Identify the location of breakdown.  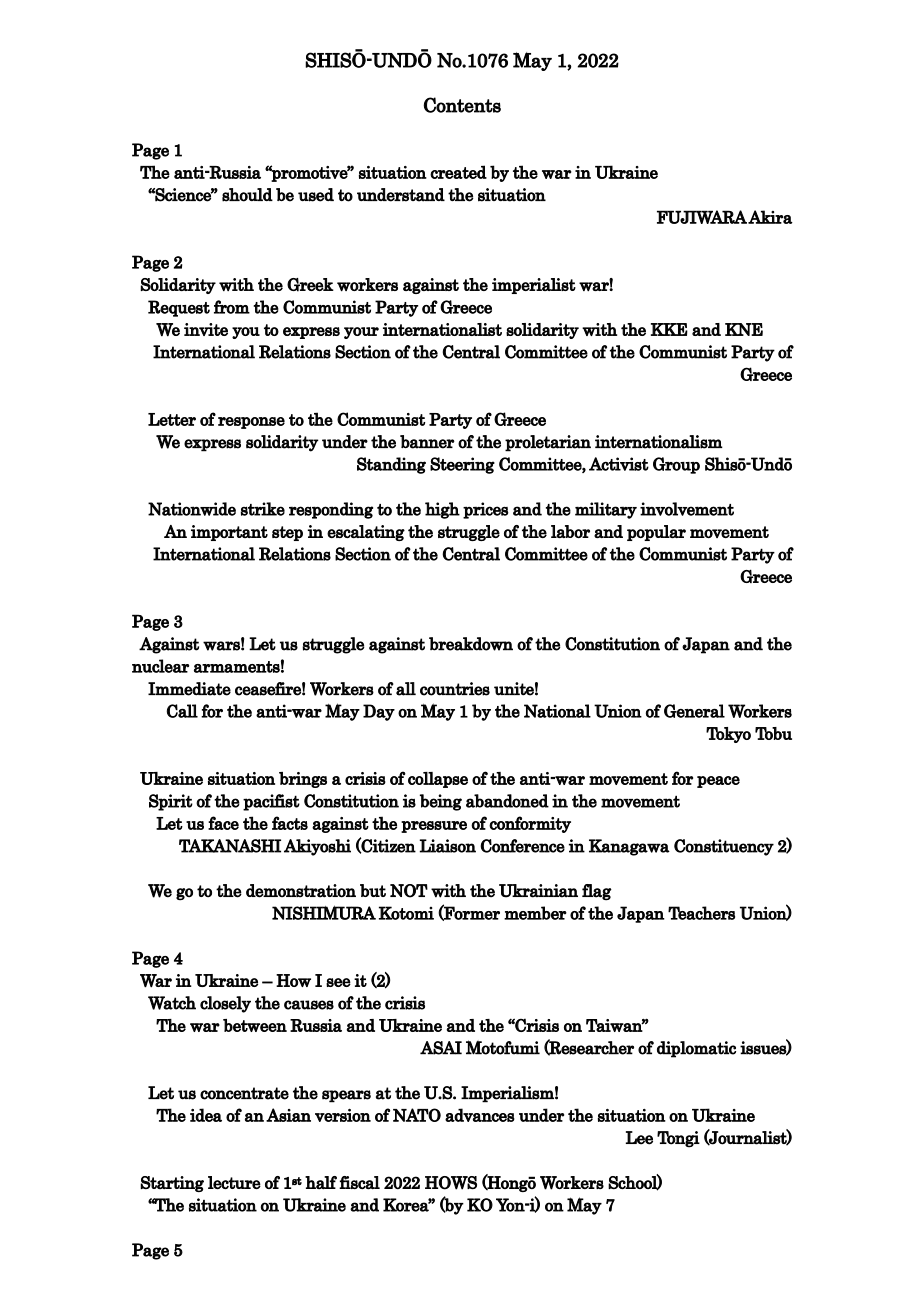
(471, 644).
